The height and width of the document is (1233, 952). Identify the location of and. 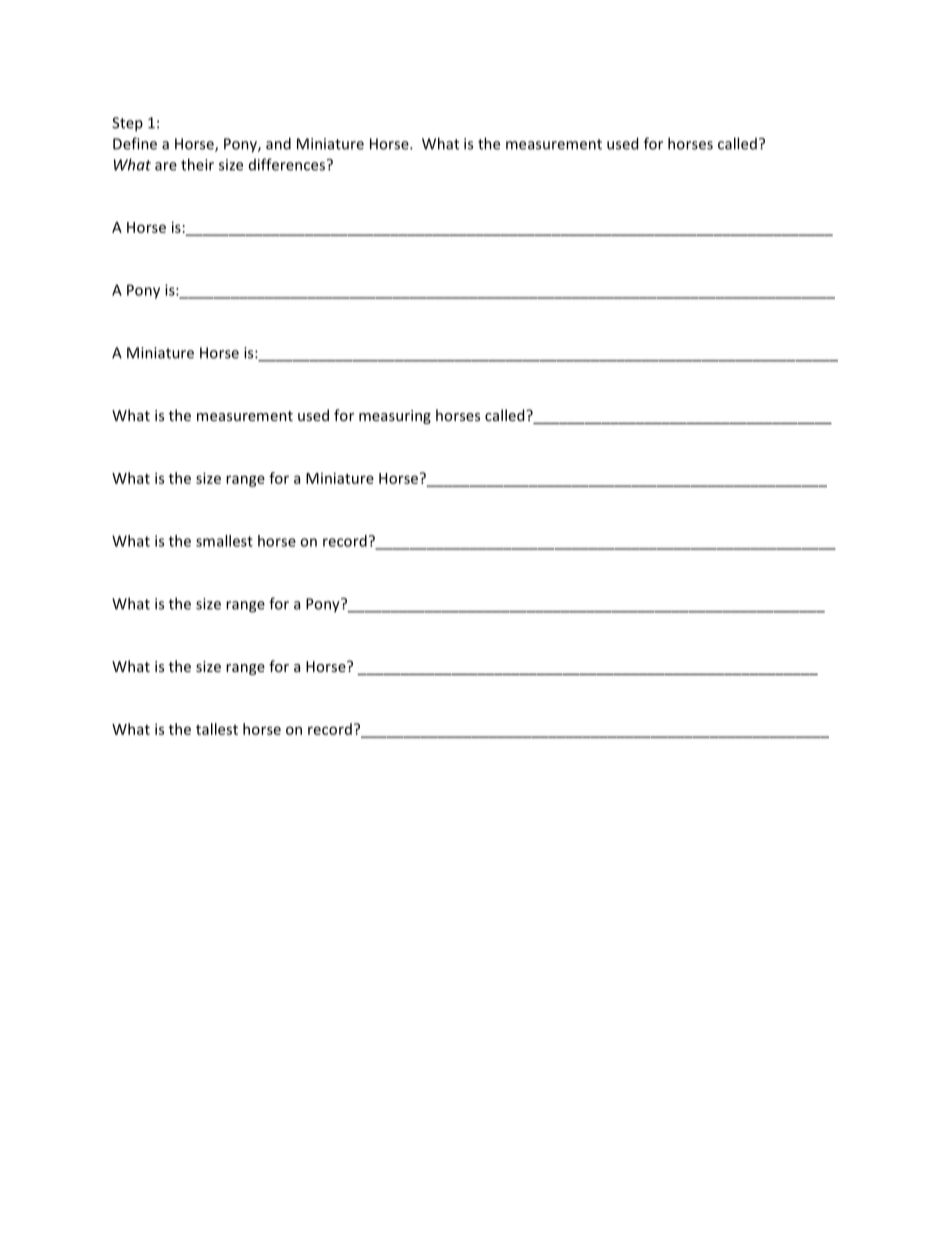
(278, 143).
